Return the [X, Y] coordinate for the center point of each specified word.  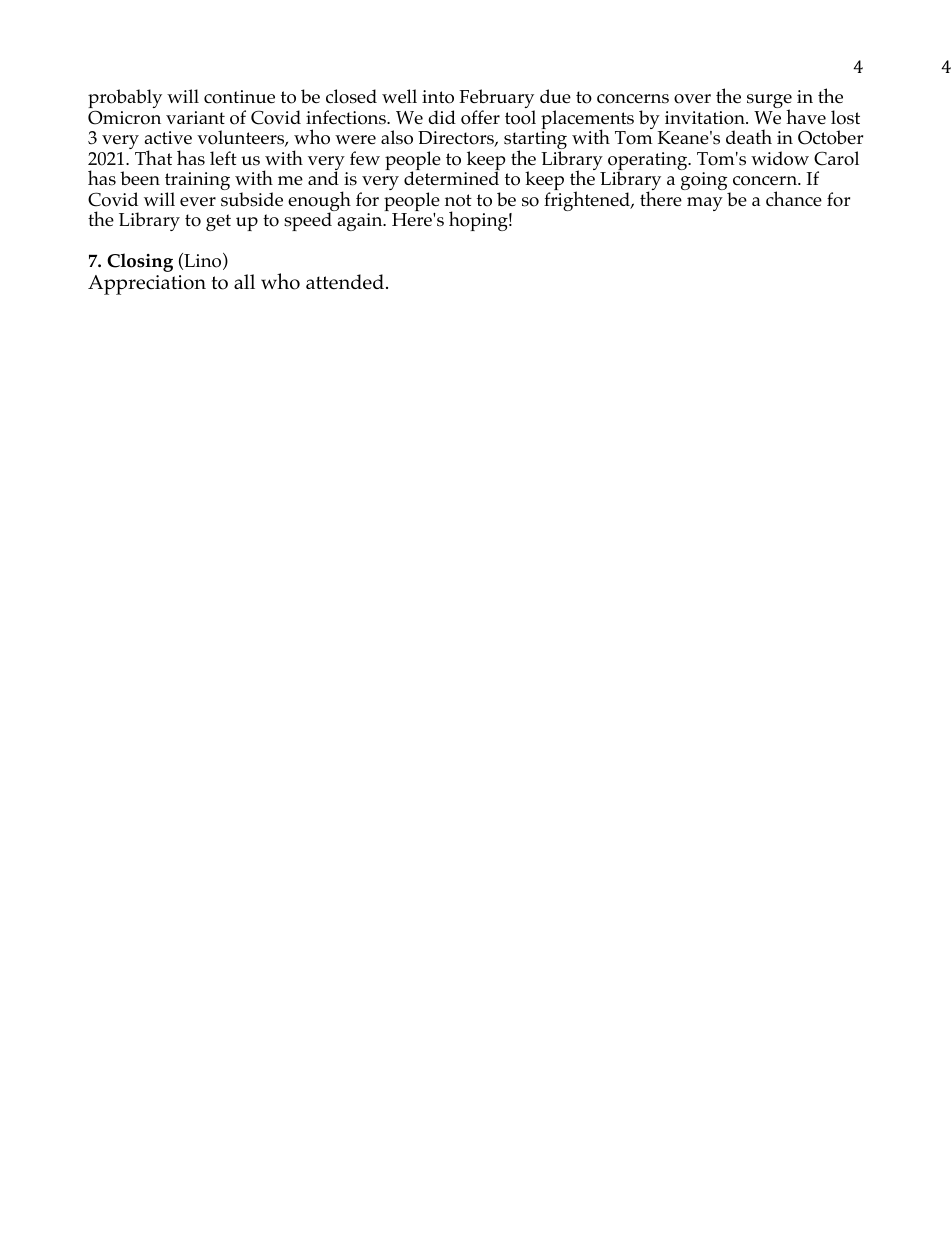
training [197, 182]
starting [535, 141]
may [705, 204]
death [749, 137]
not [458, 200]
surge [769, 102]
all [244, 281]
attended [346, 282]
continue [239, 97]
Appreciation [147, 285]
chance [794, 199]
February [497, 100]
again [361, 222]
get [218, 222]
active [168, 137]
